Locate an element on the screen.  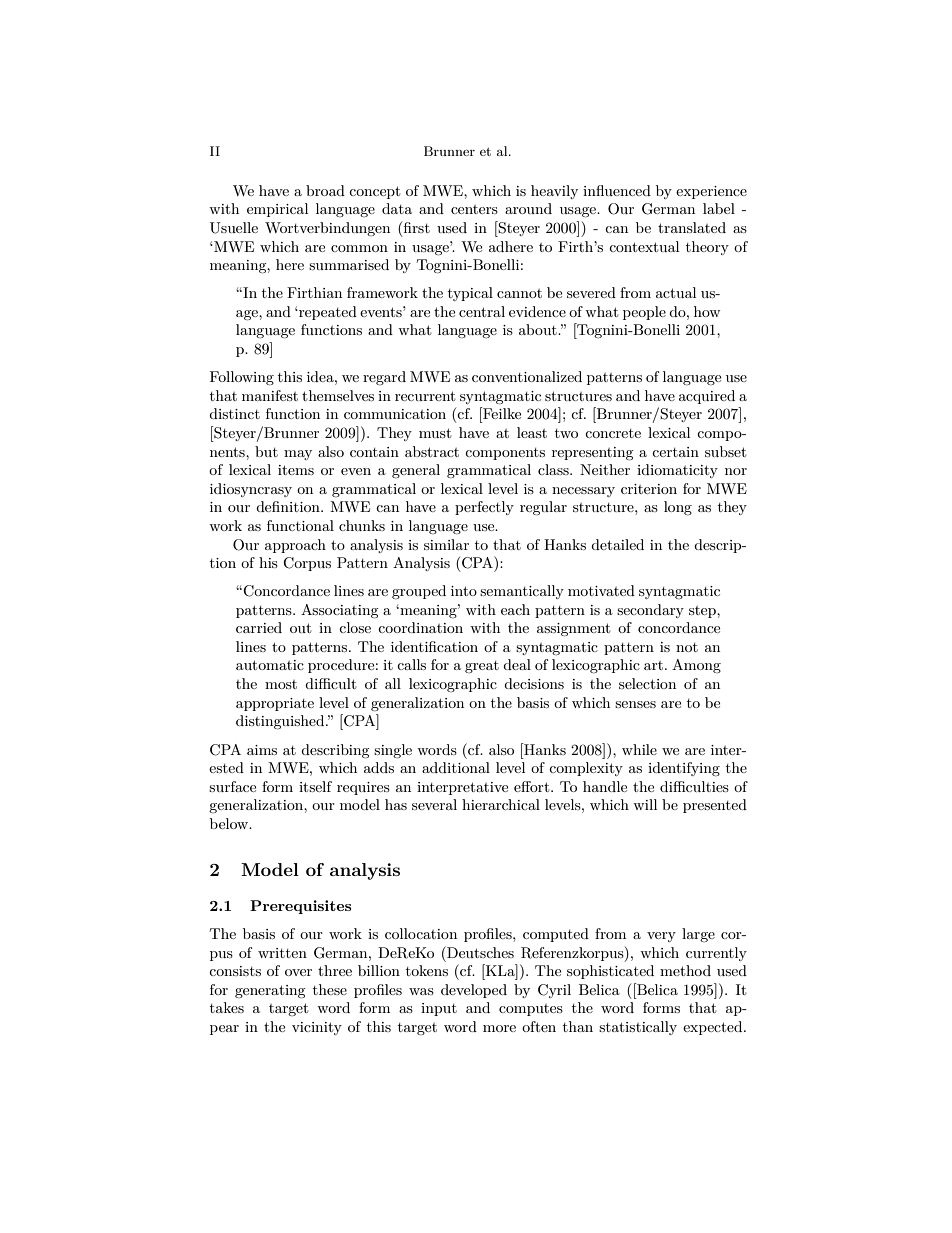
centers is located at coordinates (474, 209).
